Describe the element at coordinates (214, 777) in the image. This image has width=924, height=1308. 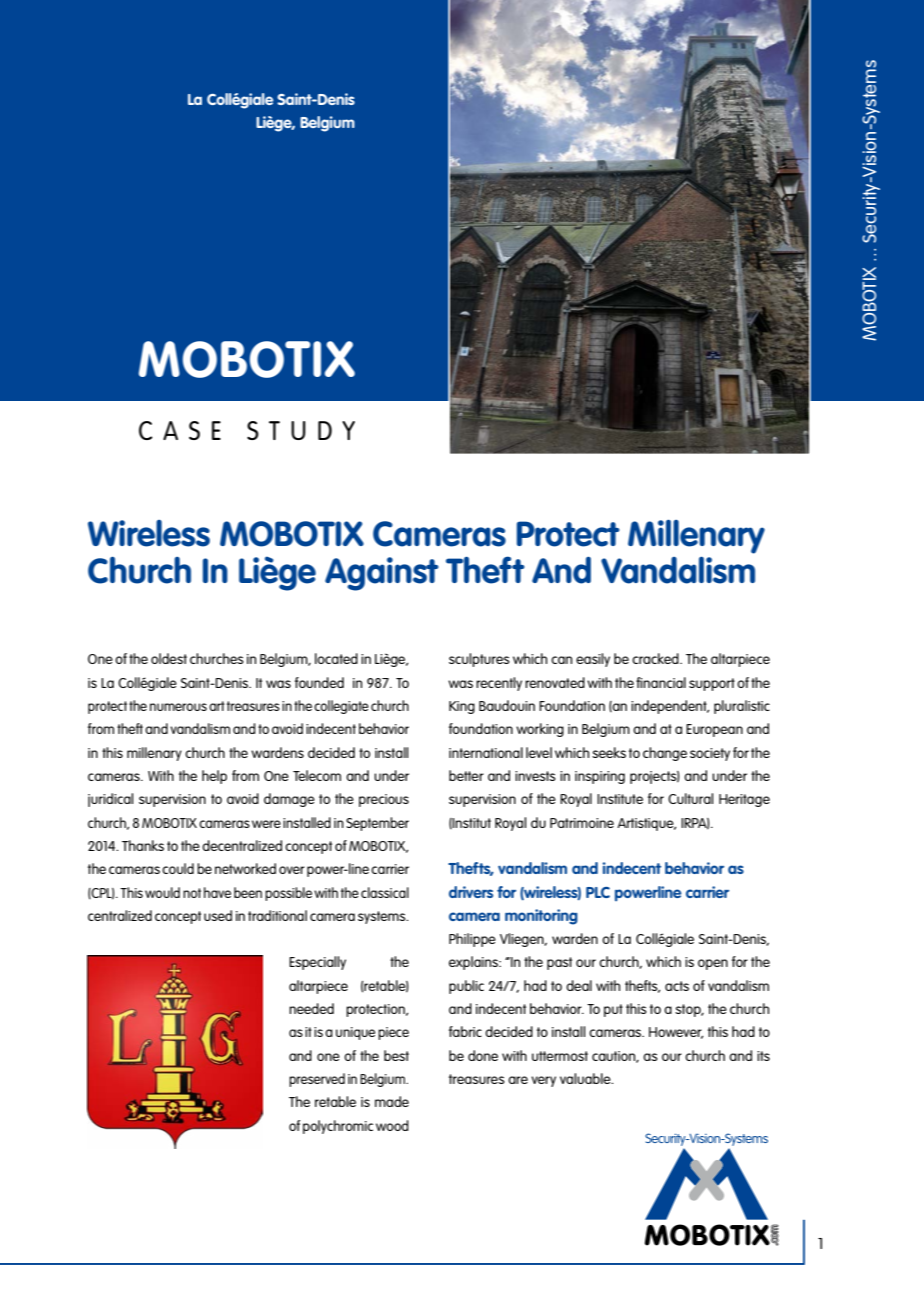
I see `help` at that location.
